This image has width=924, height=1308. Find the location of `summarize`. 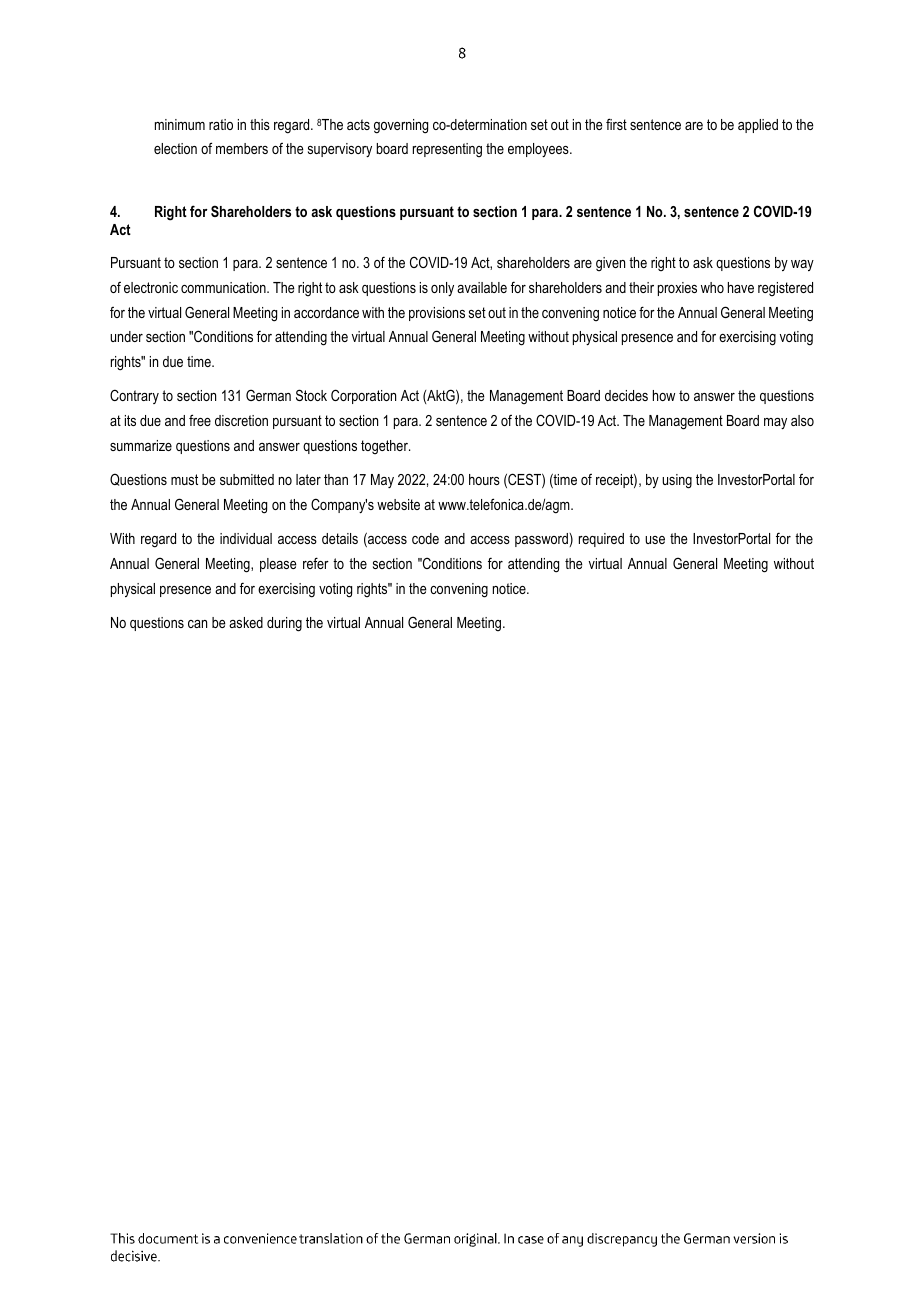

summarize is located at coordinates (141, 445).
